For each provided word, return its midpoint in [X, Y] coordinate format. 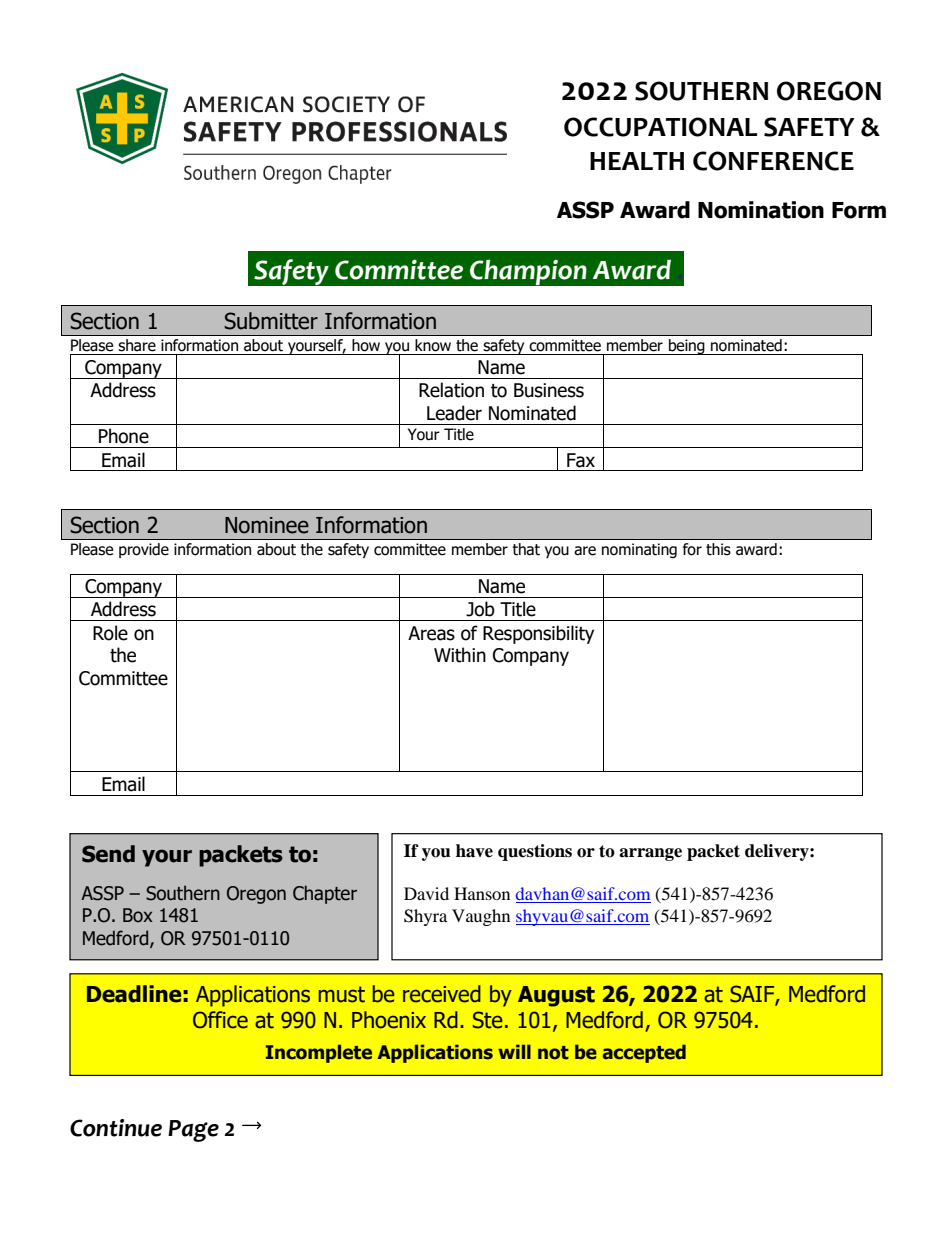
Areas [431, 633]
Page [193, 1131]
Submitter [271, 321]
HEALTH [637, 161]
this [718, 549]
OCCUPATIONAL [660, 127]
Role [110, 633]
